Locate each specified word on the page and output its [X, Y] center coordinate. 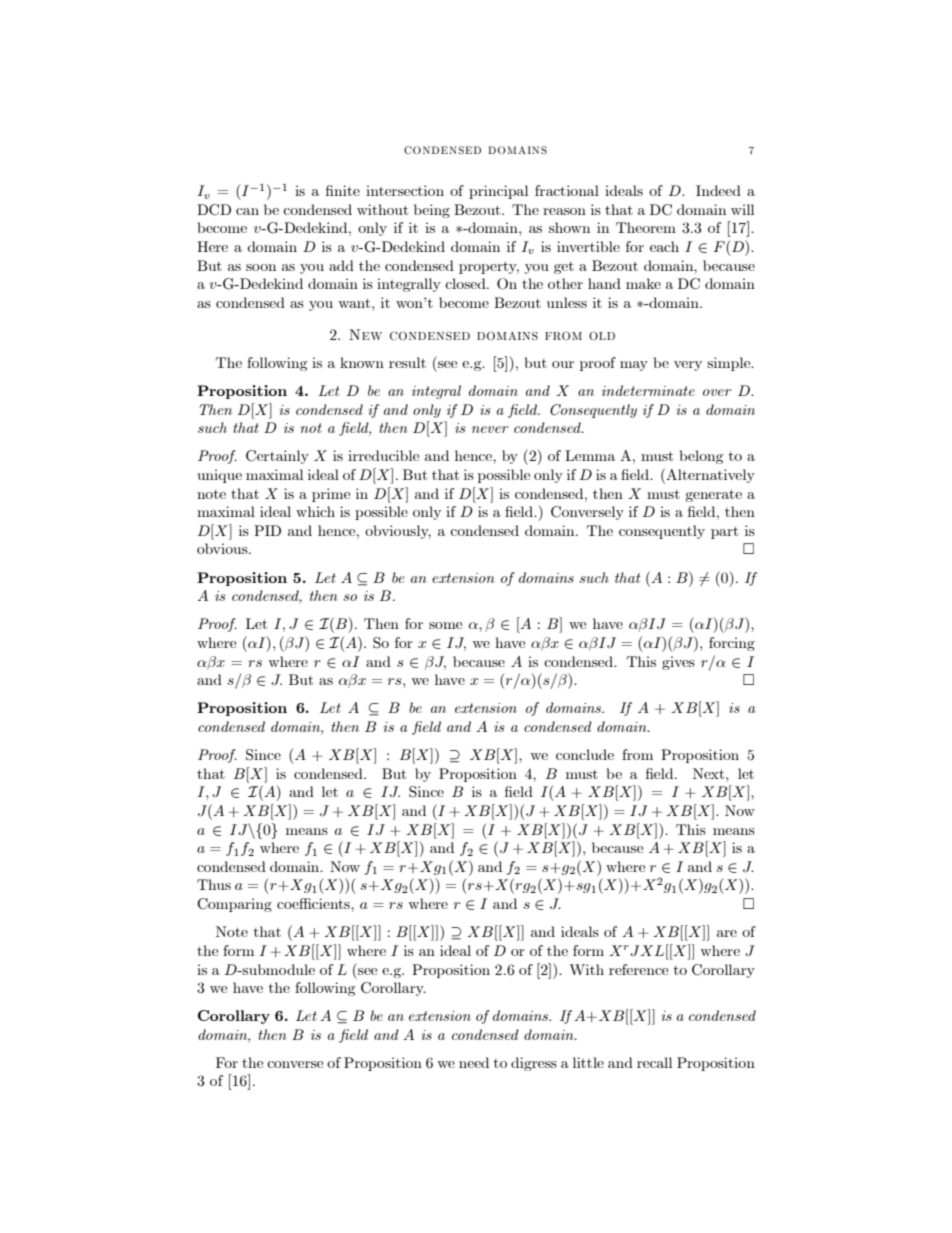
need [474, 1062]
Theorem [646, 227]
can [247, 211]
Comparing [234, 905]
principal [498, 192]
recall [654, 1062]
